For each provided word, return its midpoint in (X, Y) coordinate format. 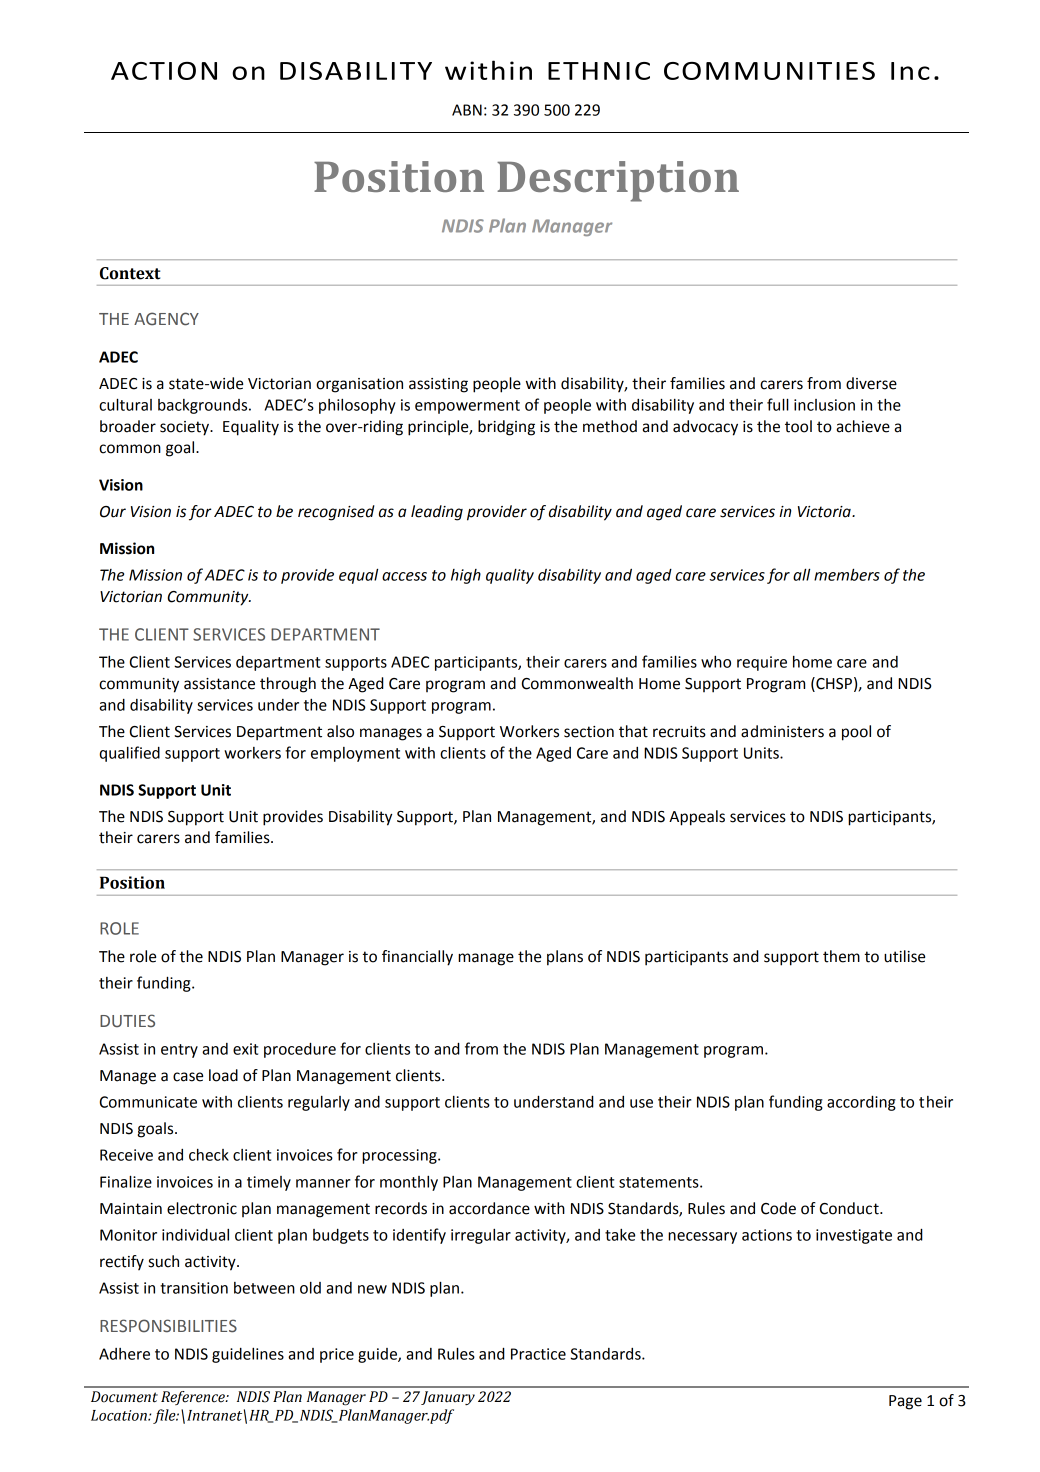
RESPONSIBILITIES (168, 1326)
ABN (467, 110)
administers (782, 731)
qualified (129, 754)
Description (618, 181)
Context (130, 273)
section (589, 732)
